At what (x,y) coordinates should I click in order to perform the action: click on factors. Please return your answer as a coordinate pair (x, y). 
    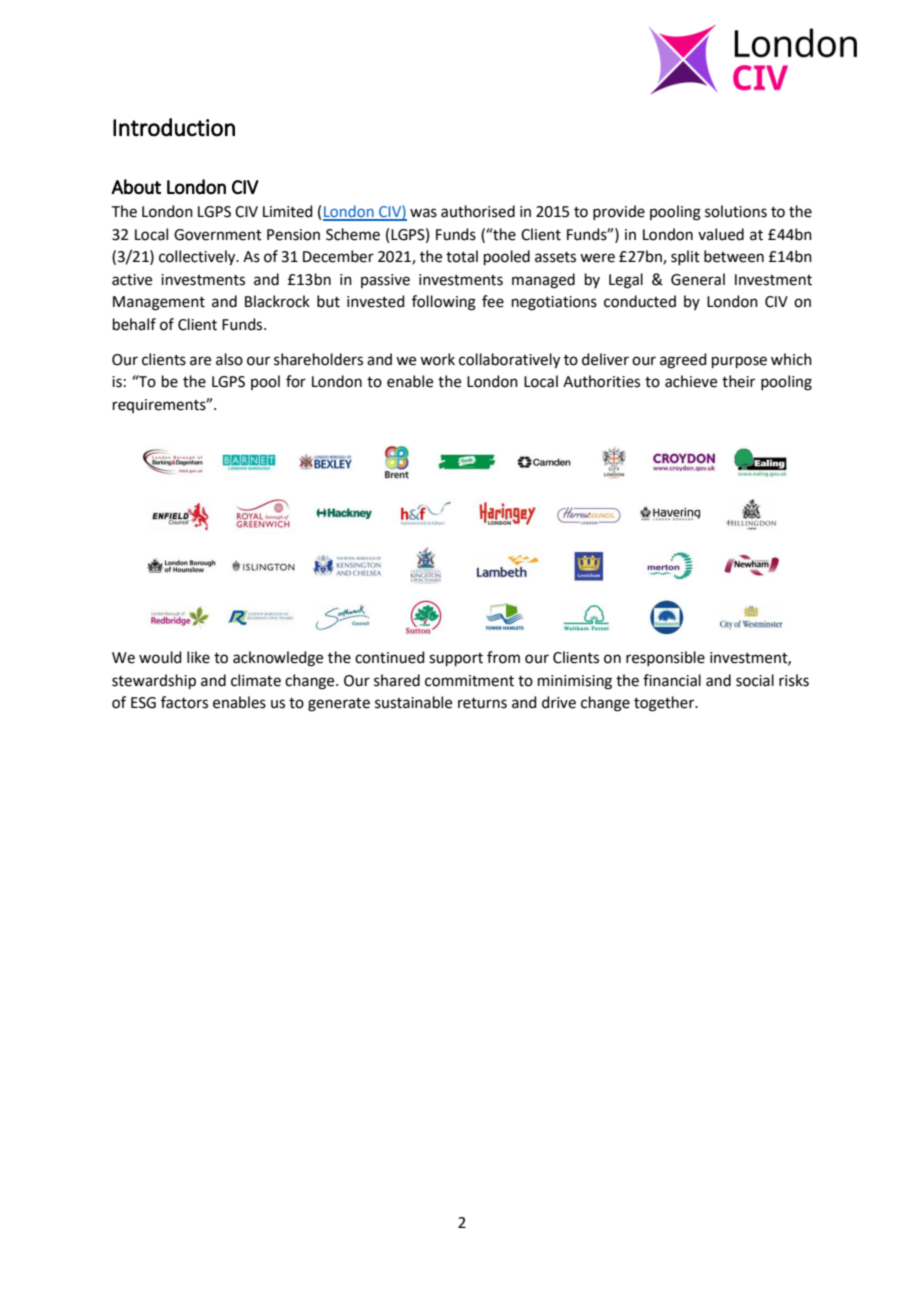
    Looking at the image, I should click on (184, 702).
